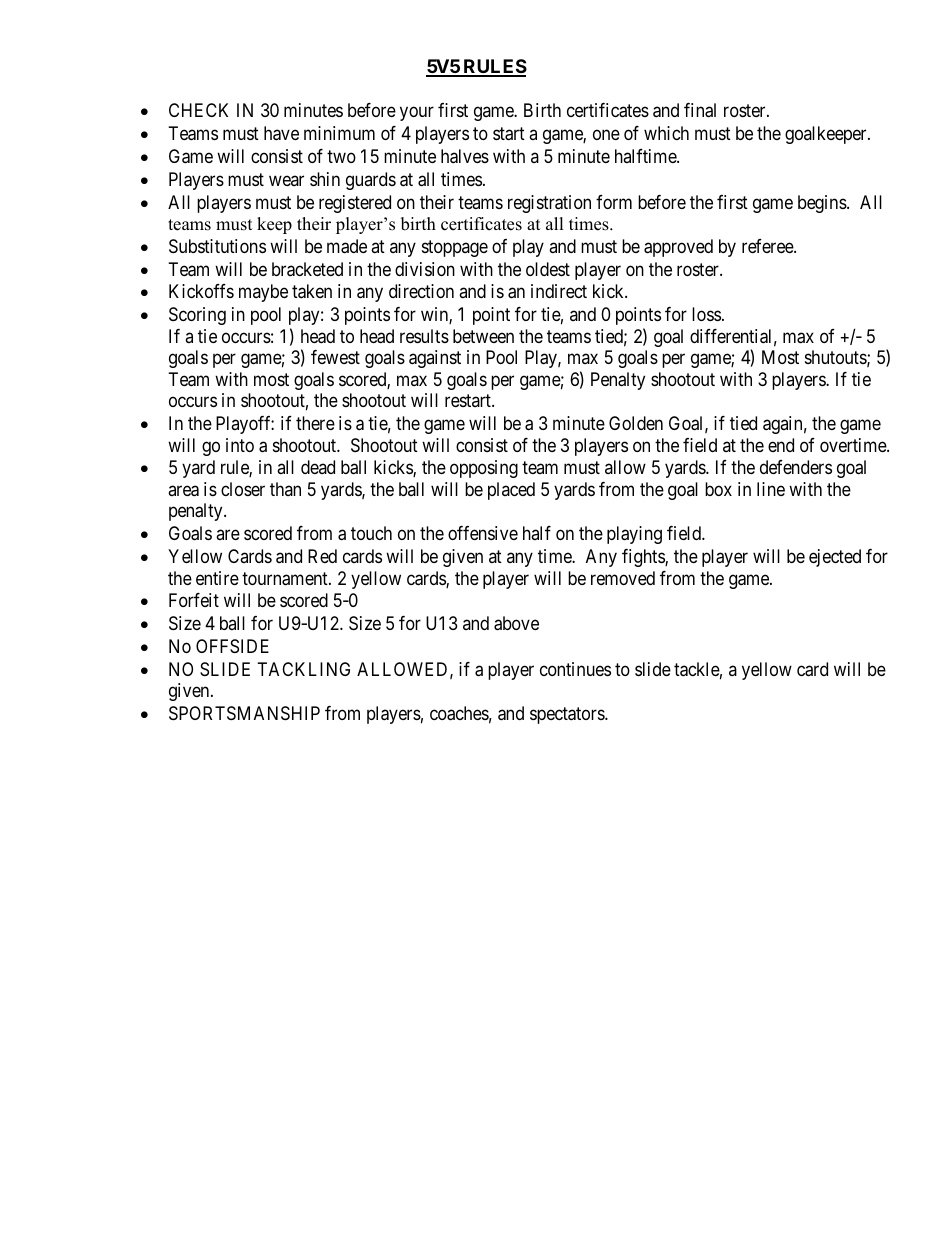 This screenshot has height=1233, width=952. I want to click on Golden, so click(636, 423).
